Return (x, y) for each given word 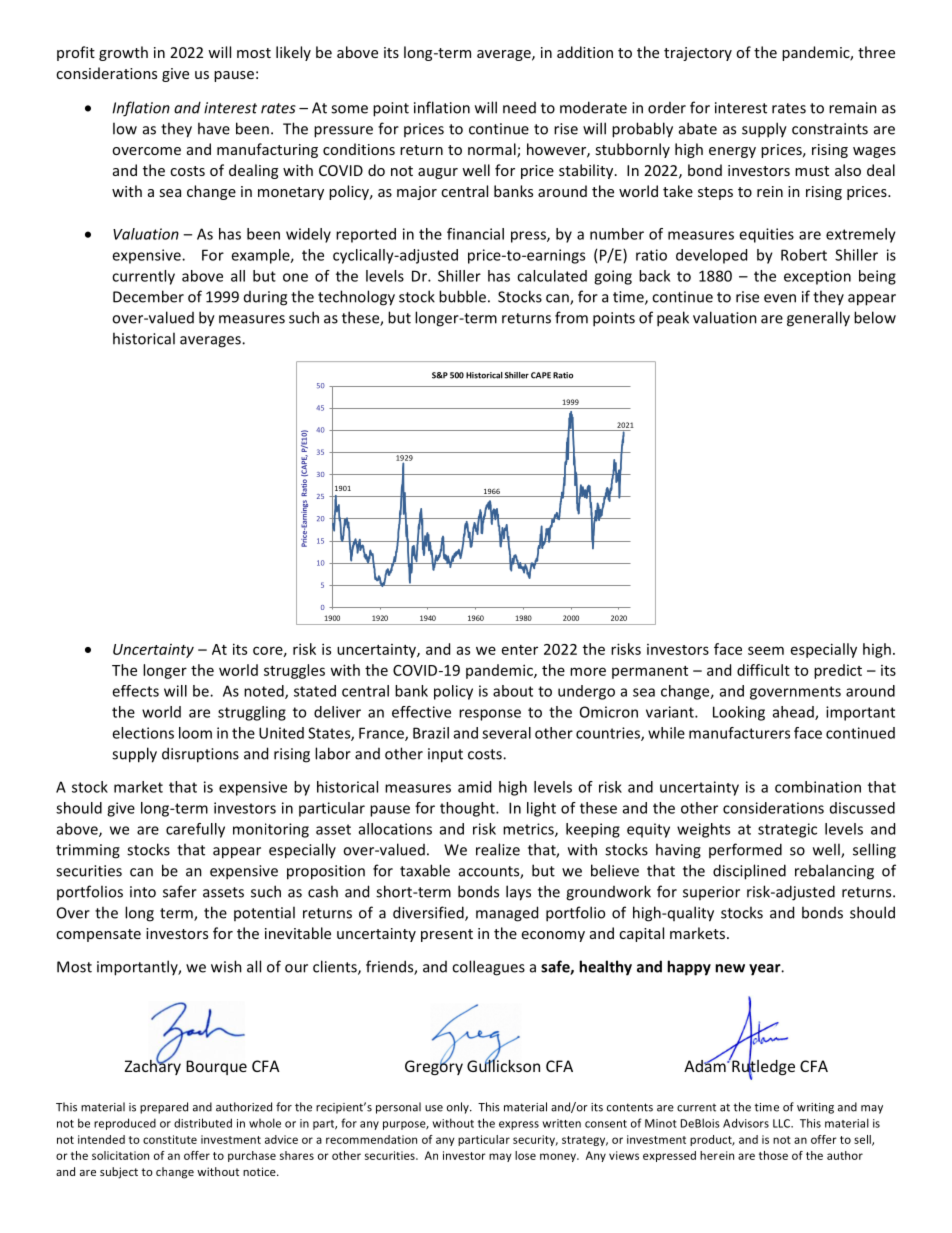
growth (123, 53)
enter (520, 650)
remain (853, 108)
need (519, 108)
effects (135, 691)
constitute (170, 1139)
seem (766, 650)
